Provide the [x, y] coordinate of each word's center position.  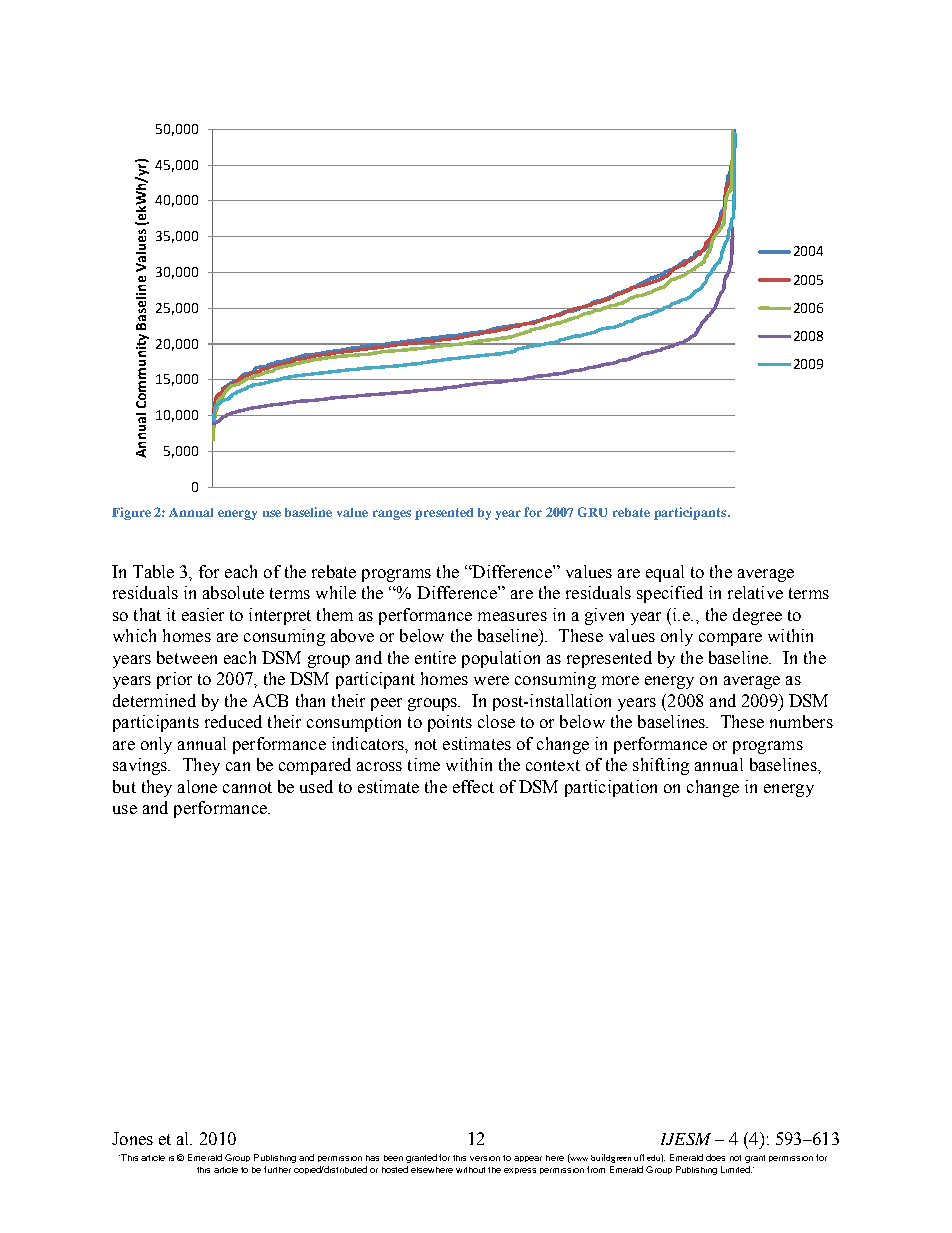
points [450, 723]
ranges [392, 515]
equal [665, 573]
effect [473, 786]
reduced [233, 721]
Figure [131, 513]
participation [611, 788]
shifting [661, 766]
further [277, 1169]
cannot [247, 787]
